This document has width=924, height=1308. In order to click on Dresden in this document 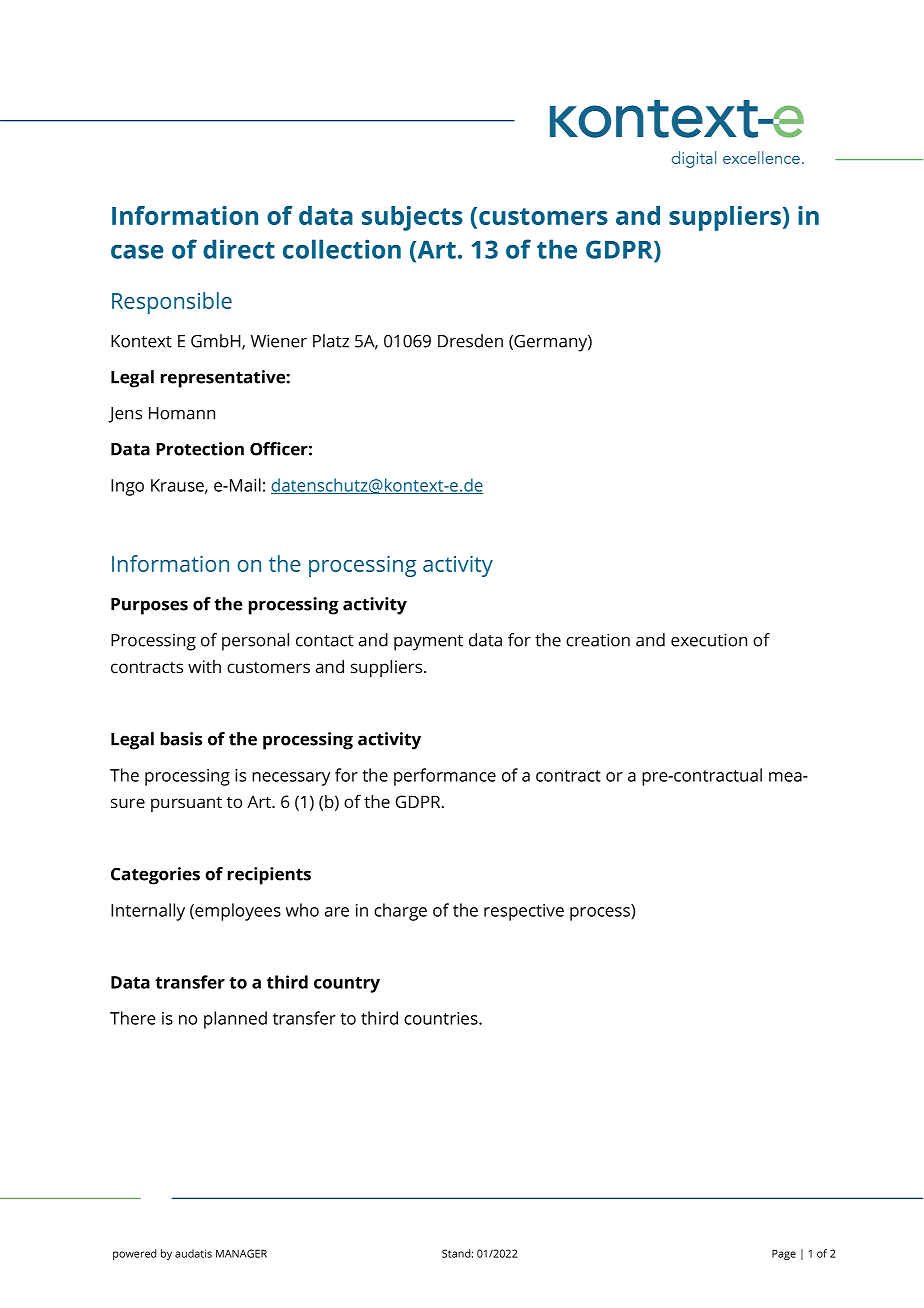, I will do `click(470, 341)`.
